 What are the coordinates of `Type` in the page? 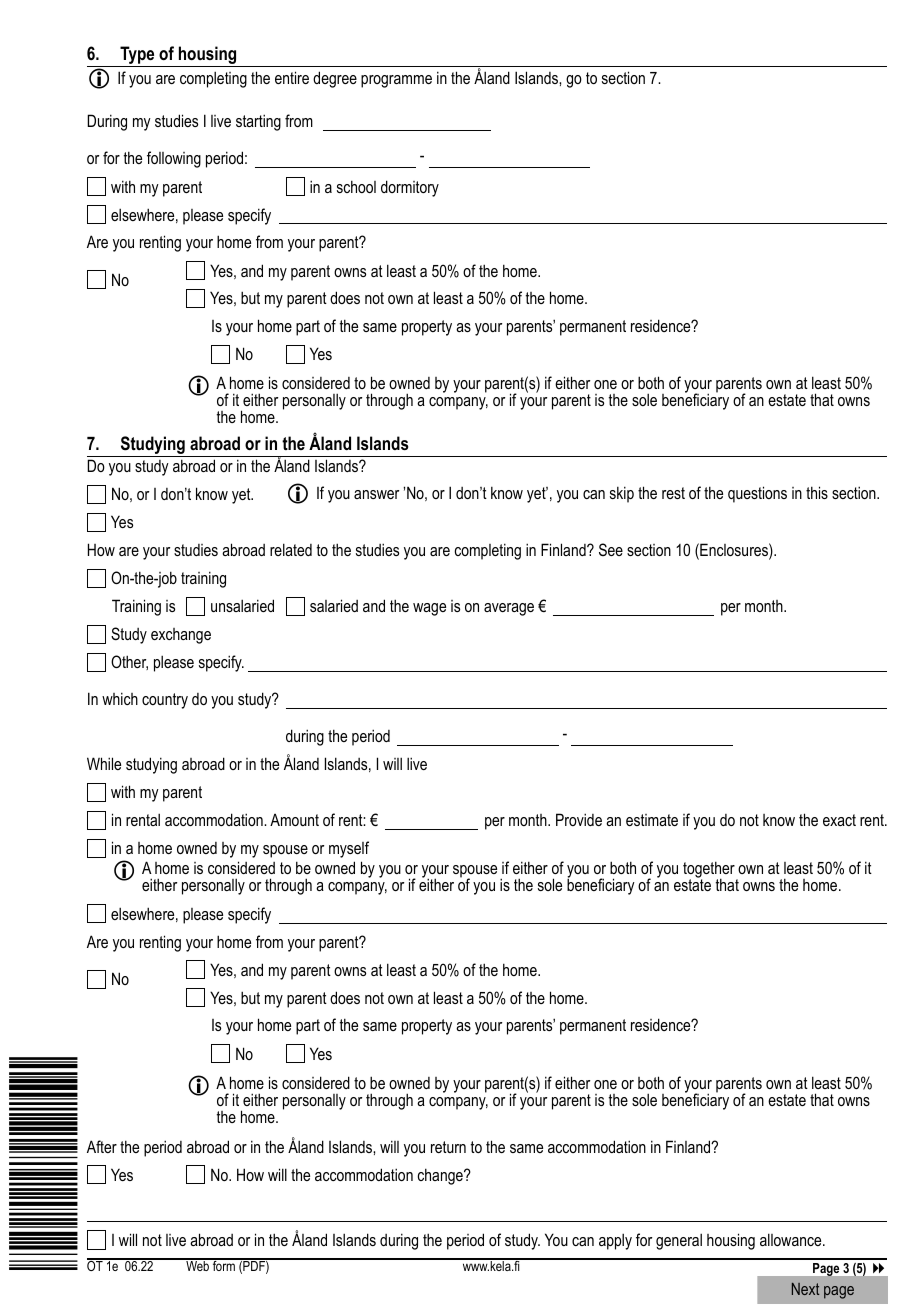 It's located at (137, 56).
